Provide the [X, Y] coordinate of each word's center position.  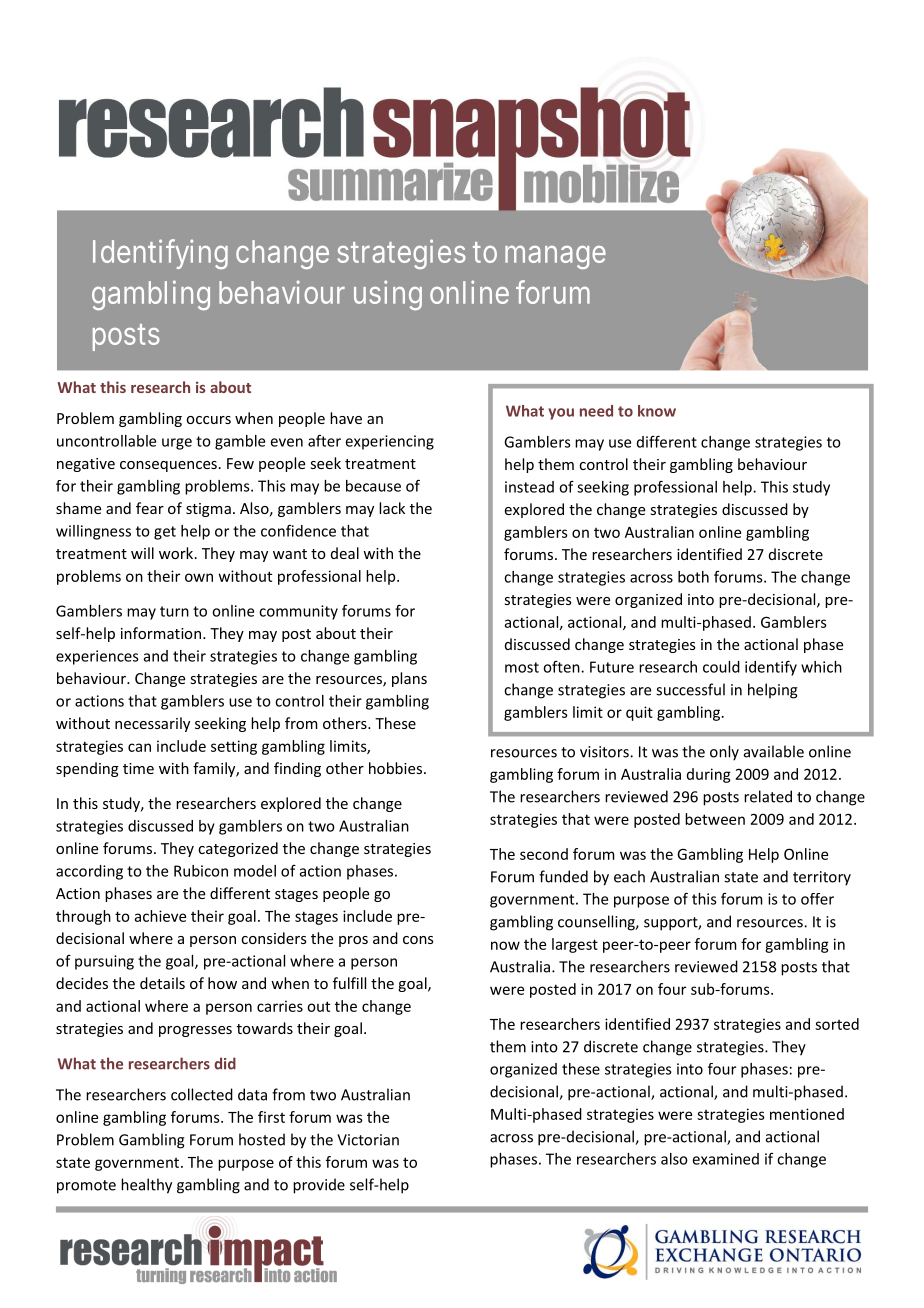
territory [822, 878]
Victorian [368, 1140]
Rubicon [201, 871]
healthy [146, 1186]
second [544, 854]
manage [555, 257]
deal [345, 553]
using [388, 295]
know [657, 411]
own [199, 577]
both [693, 577]
